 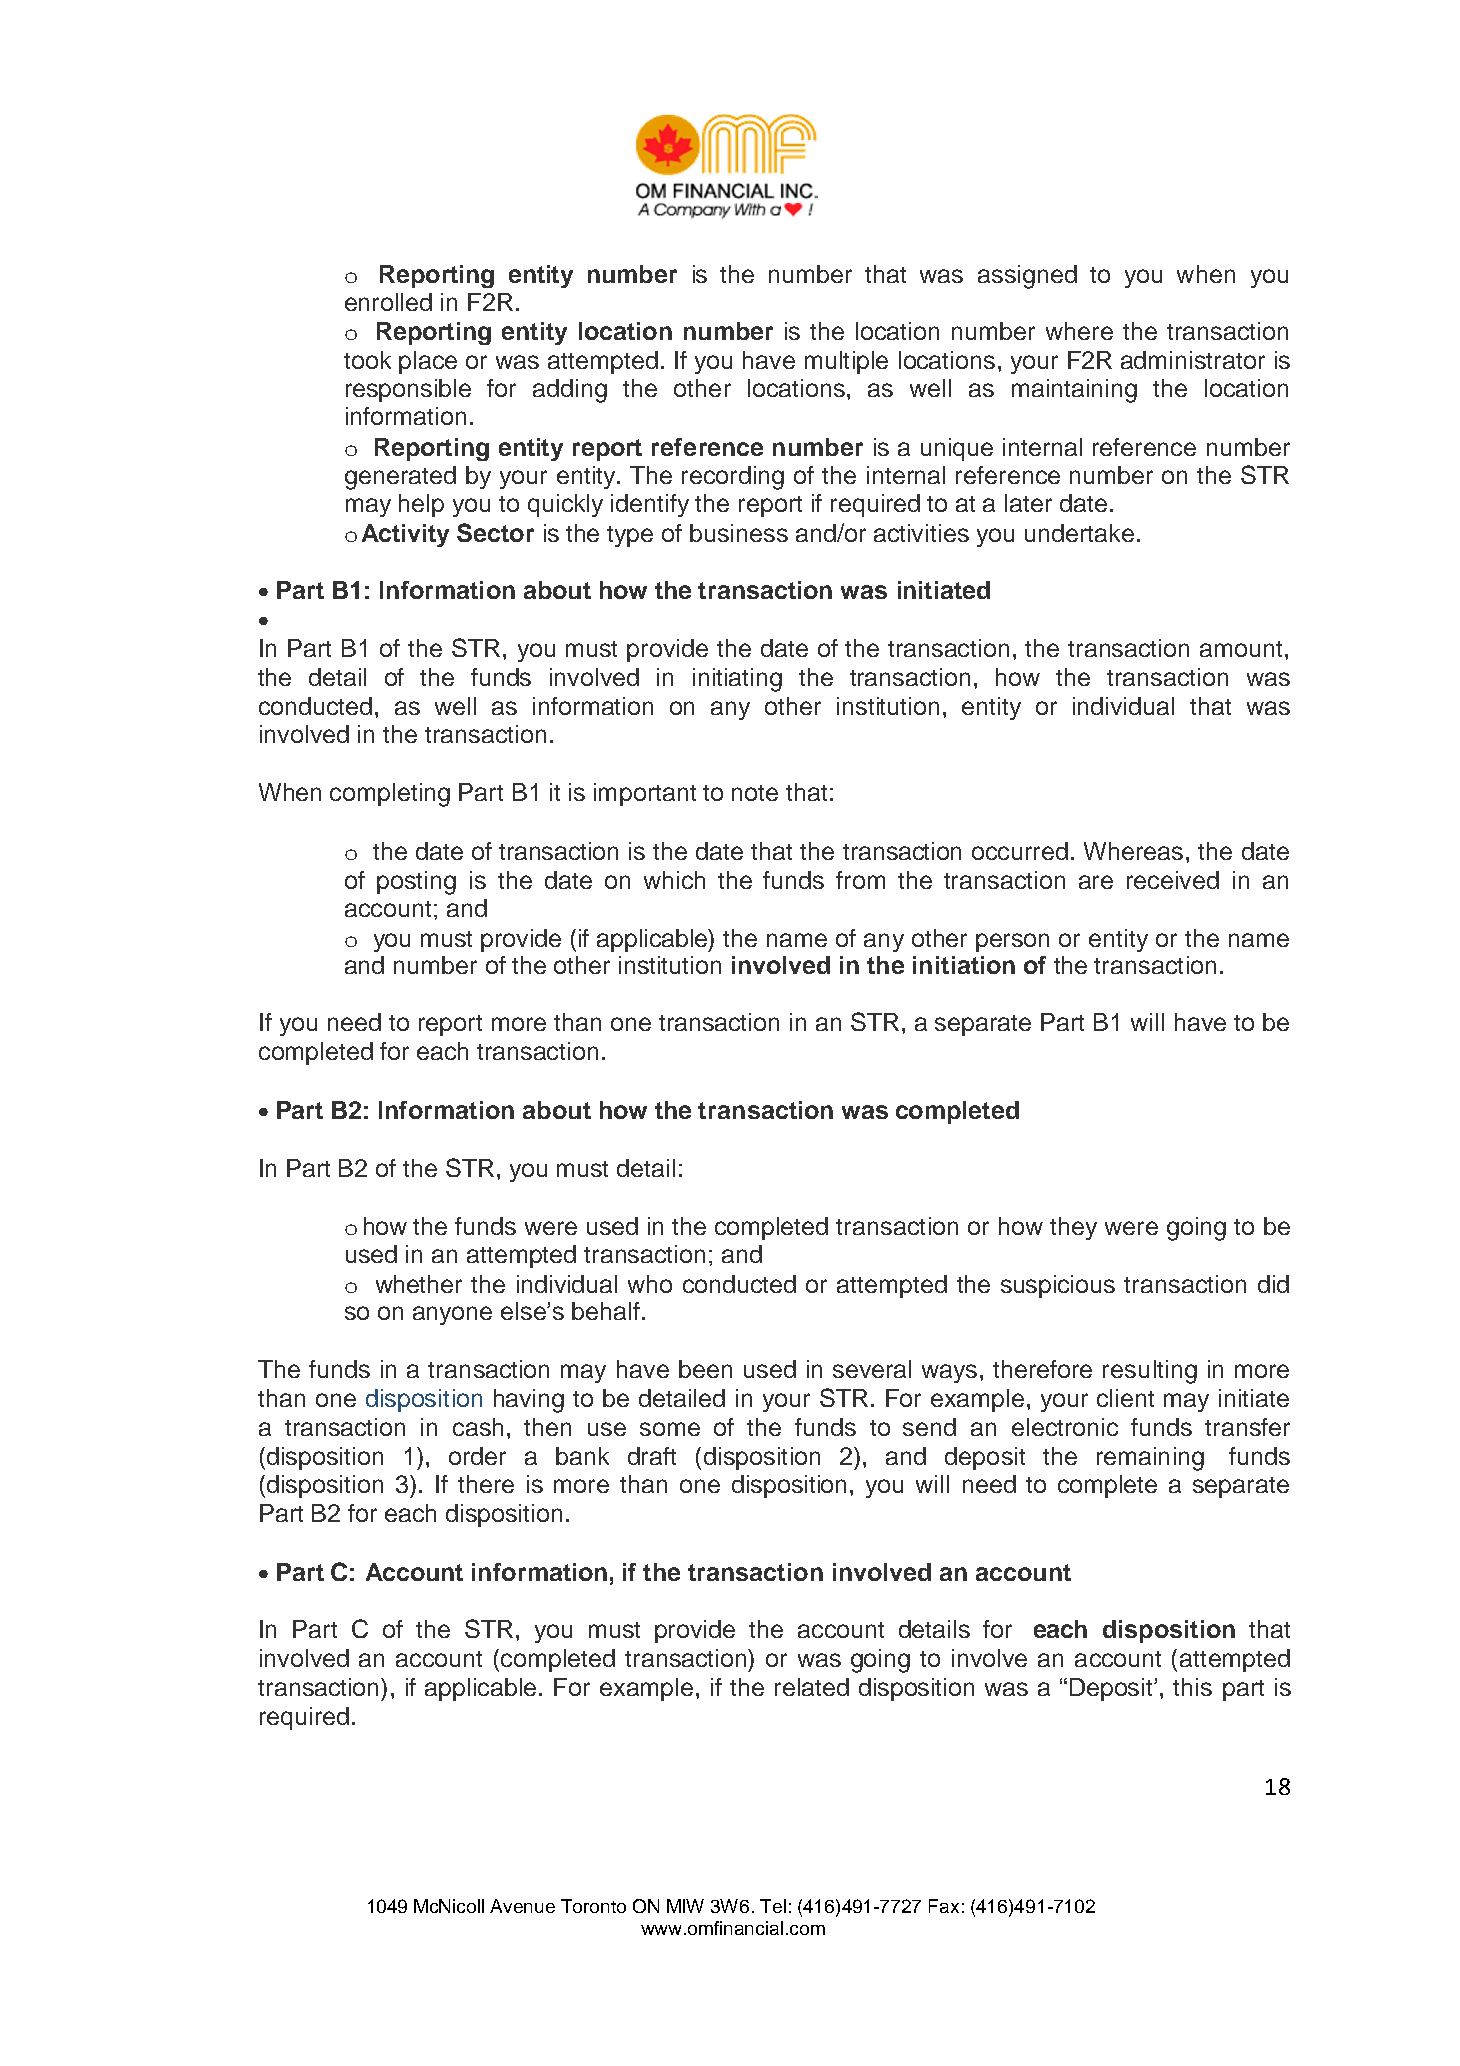 What do you see at coordinates (416, 883) in the page?
I see `posting` at bounding box center [416, 883].
